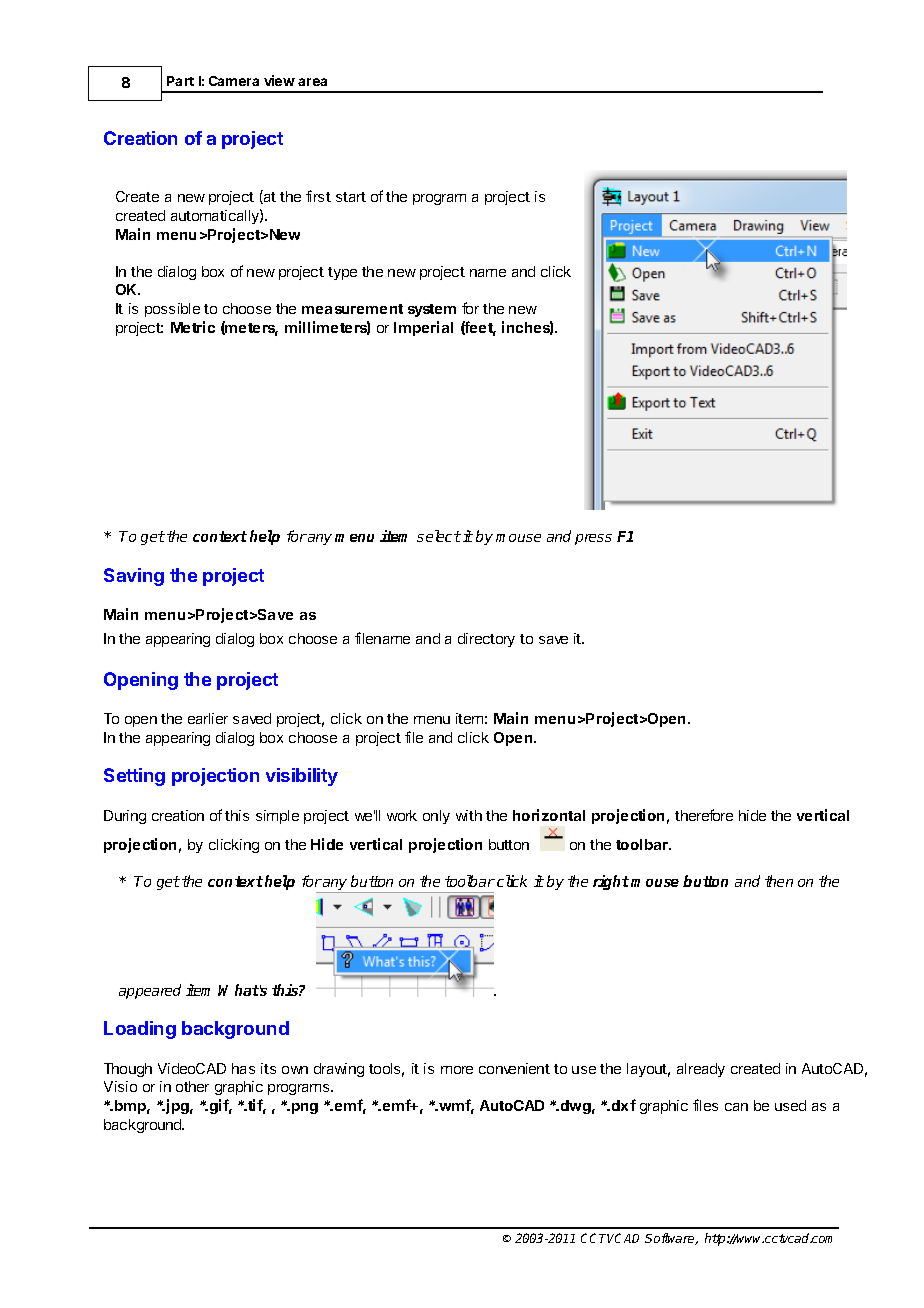 The width and height of the screenshot is (924, 1308). Describe the element at coordinates (457, 1070) in the screenshot. I see `more` at that location.
